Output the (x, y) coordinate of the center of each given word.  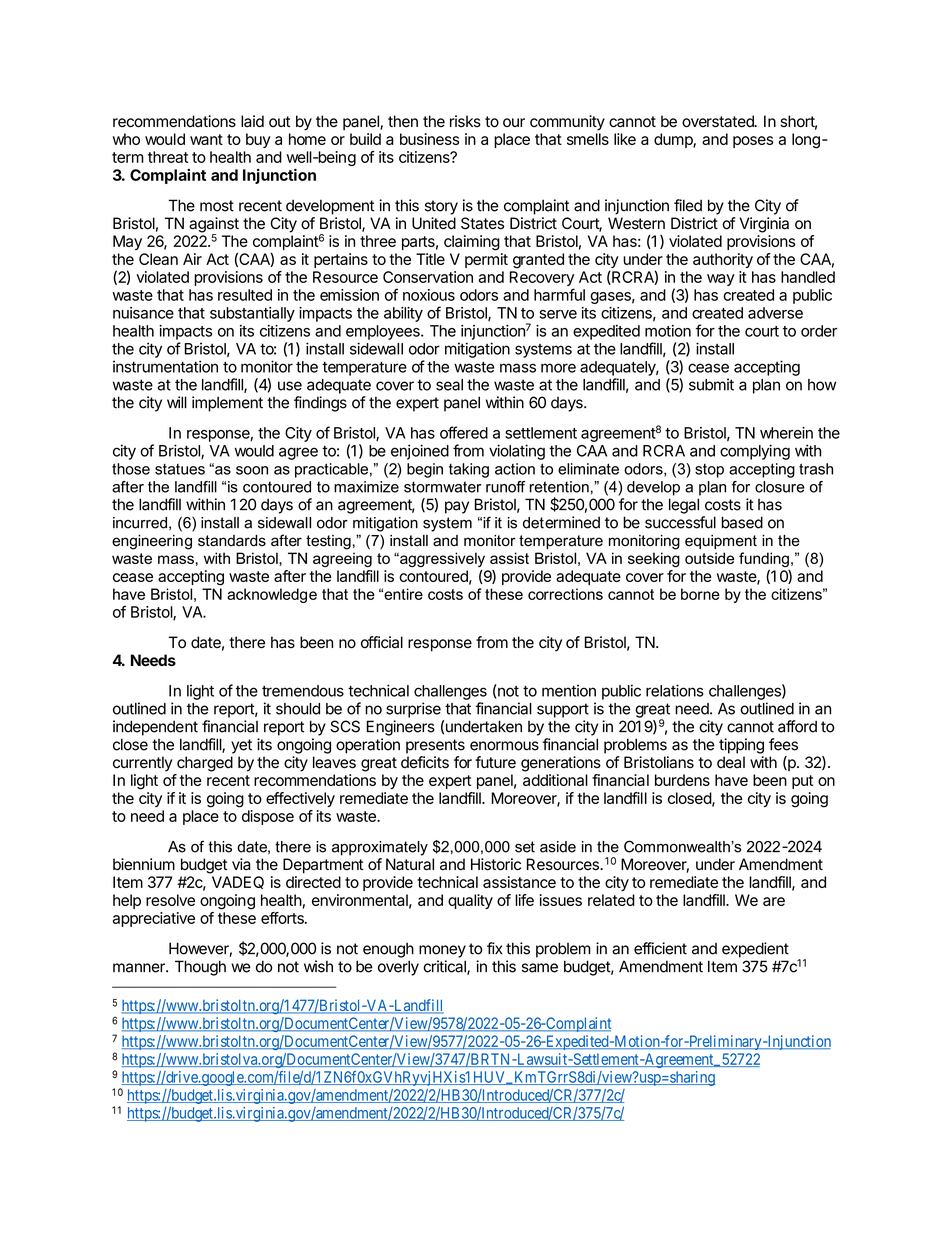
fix (495, 948)
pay (457, 507)
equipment (721, 542)
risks (465, 121)
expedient (755, 950)
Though (200, 968)
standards (232, 541)
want (206, 139)
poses (753, 142)
